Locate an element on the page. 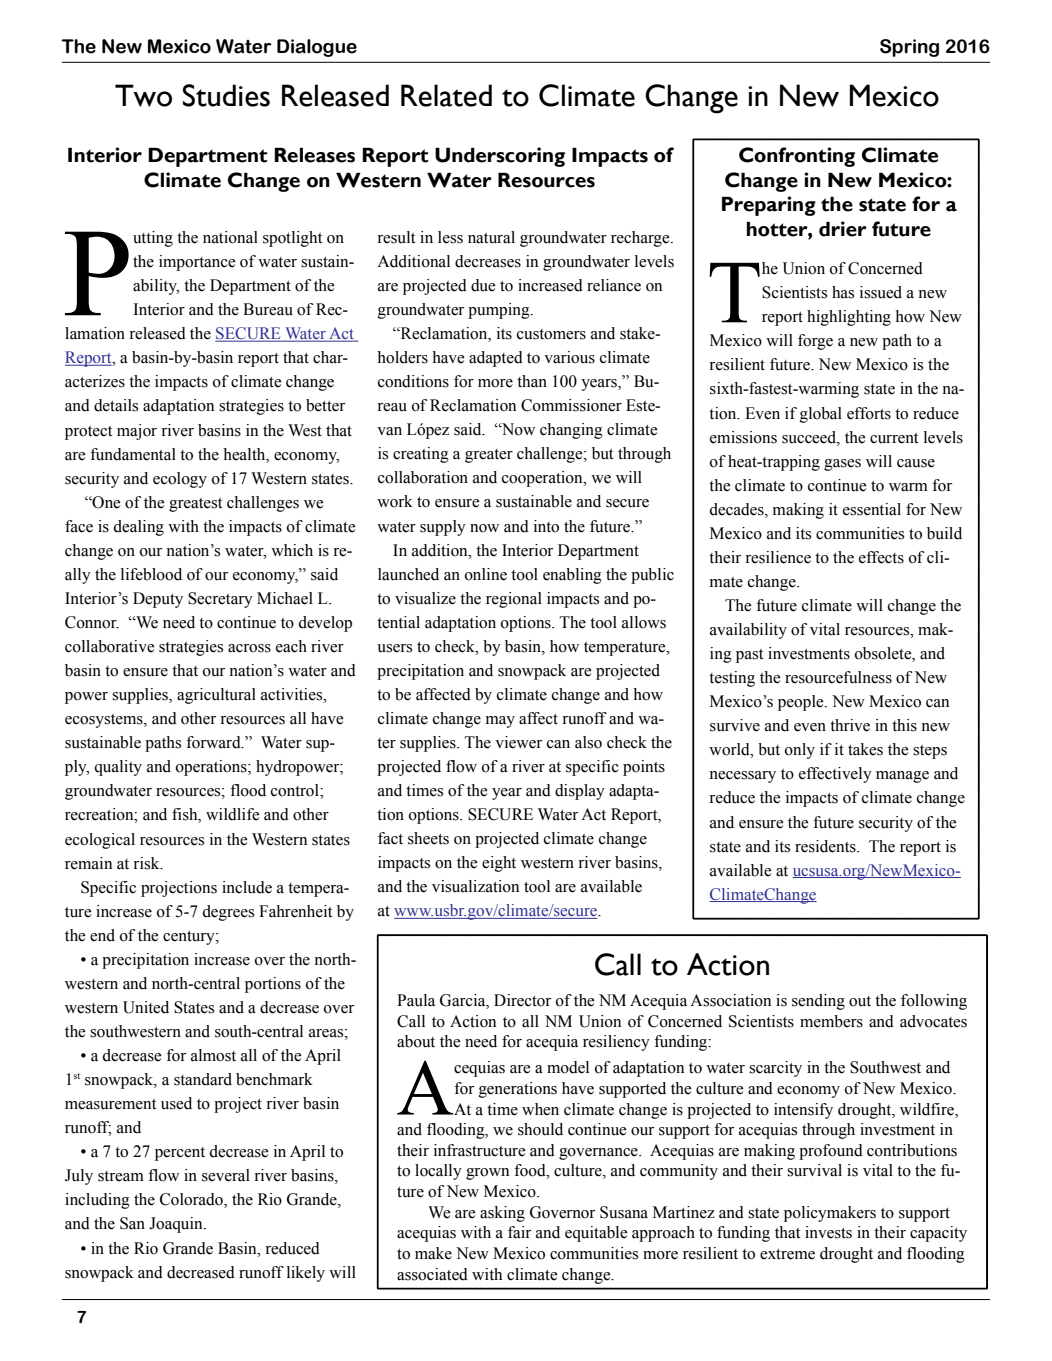 This image has height=1361, width=1052. Two is located at coordinates (143, 95).
